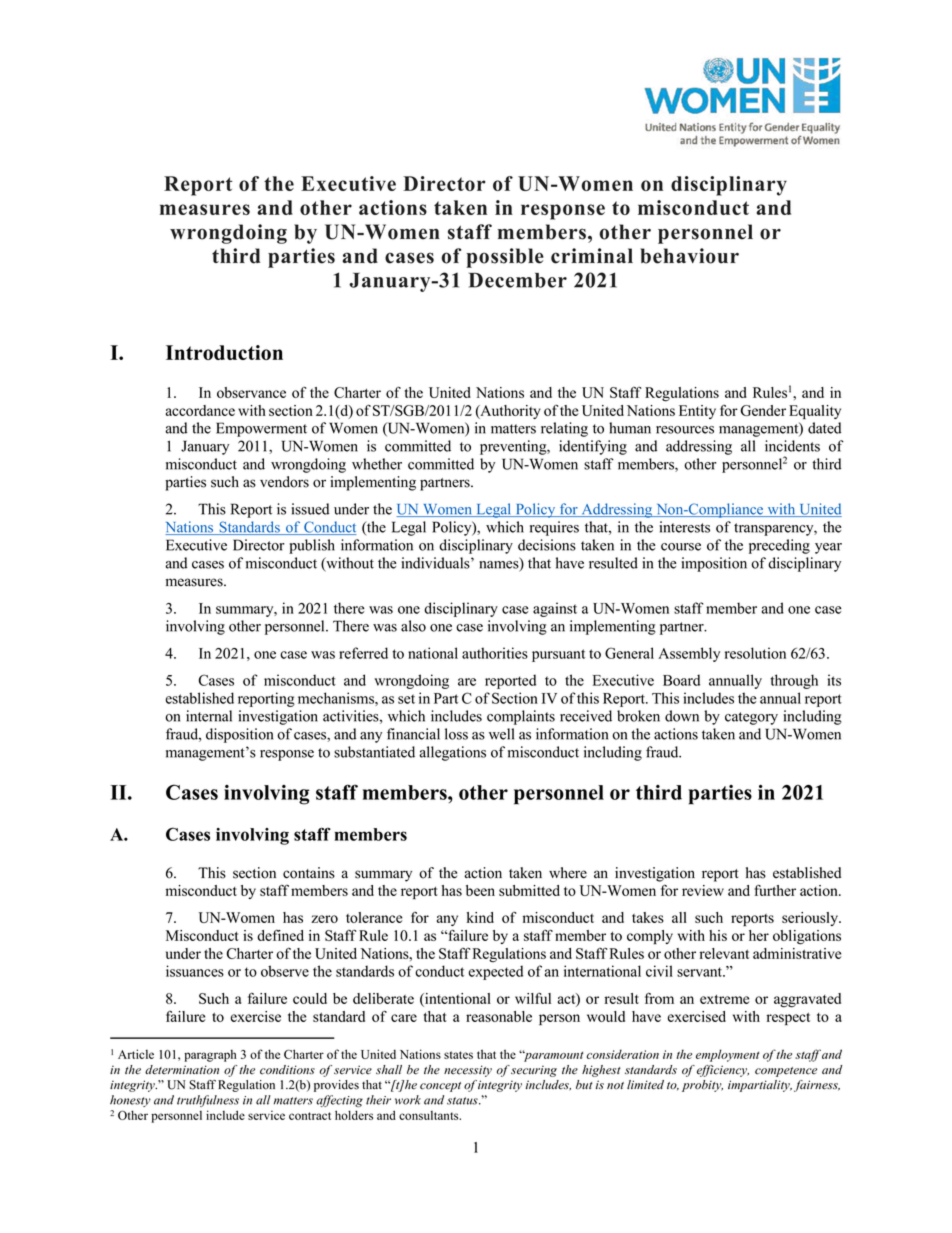  Describe the element at coordinates (518, 280) in the screenshot. I see `December` at that location.
